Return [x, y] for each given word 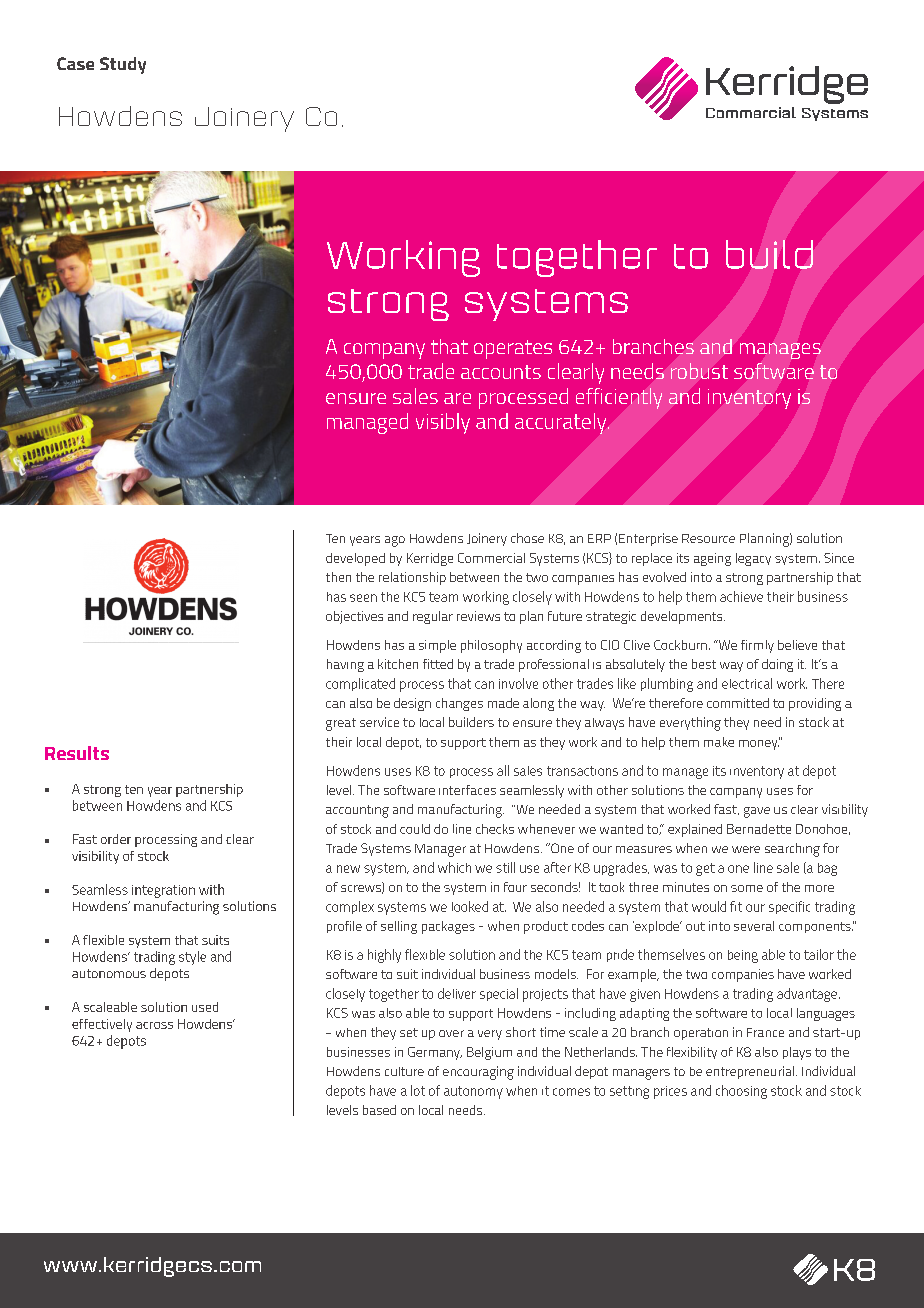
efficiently [619, 398]
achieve [741, 596]
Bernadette [759, 829]
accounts [501, 372]
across [154, 1025]
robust [699, 371]
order [116, 839]
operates [513, 349]
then [338, 577]
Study [123, 65]
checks [495, 829]
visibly [443, 423]
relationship [412, 578]
